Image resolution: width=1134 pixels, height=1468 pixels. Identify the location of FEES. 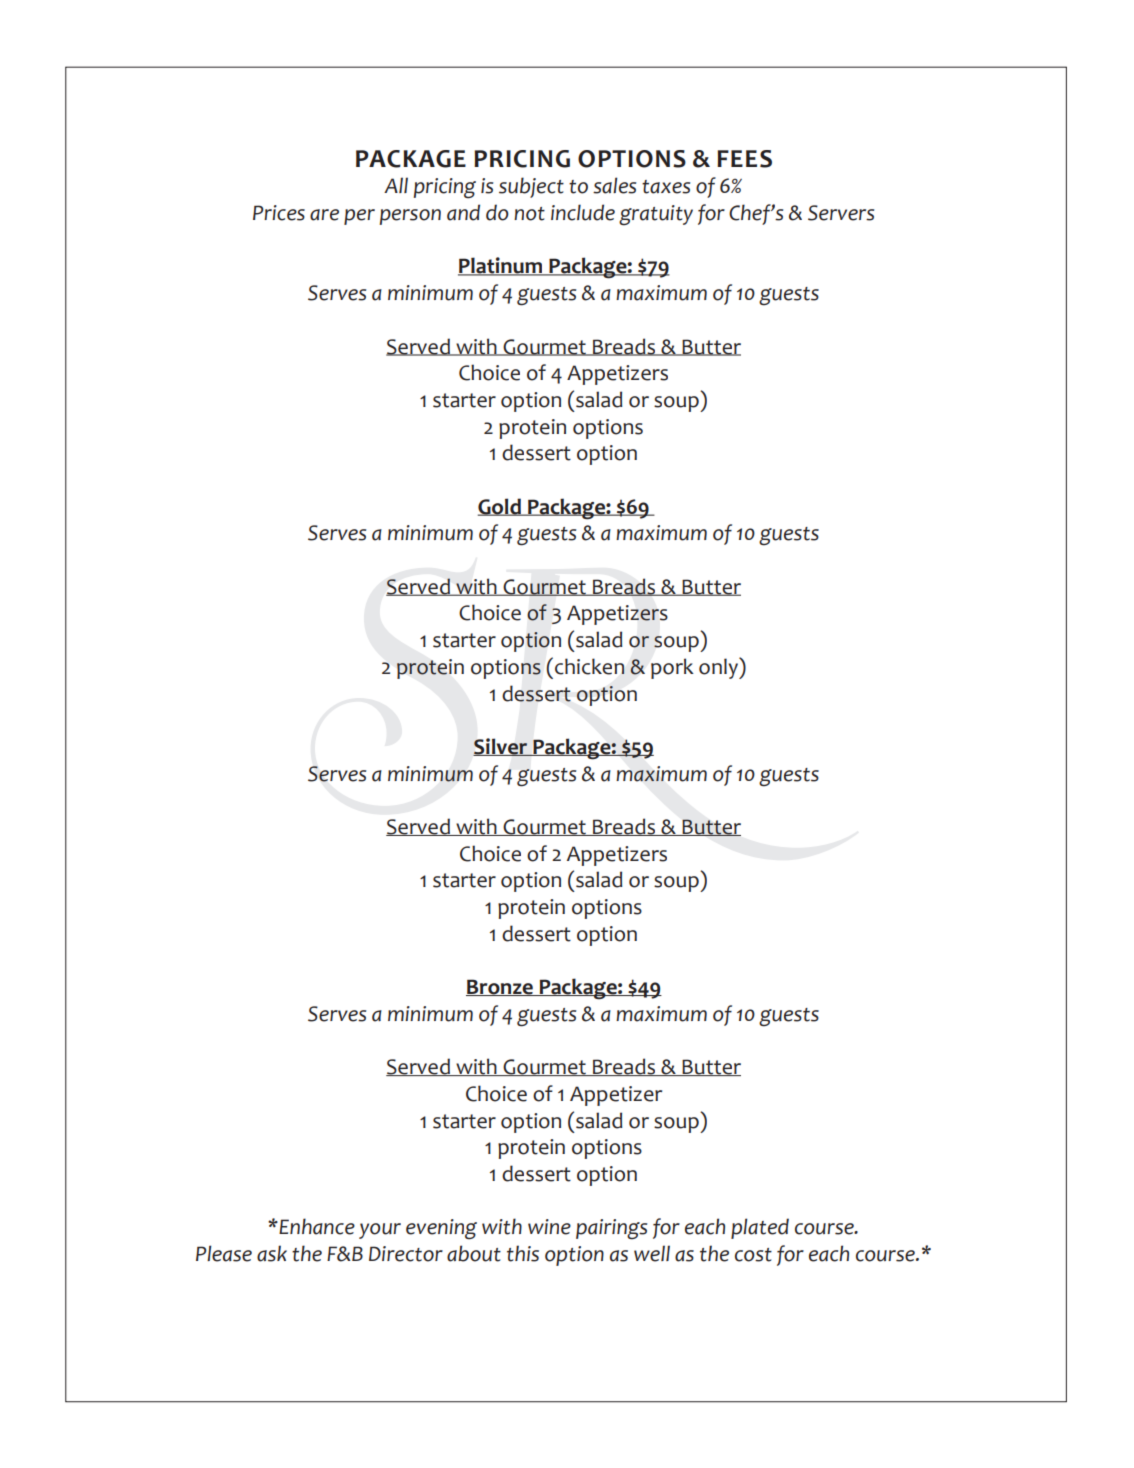
(744, 159).
